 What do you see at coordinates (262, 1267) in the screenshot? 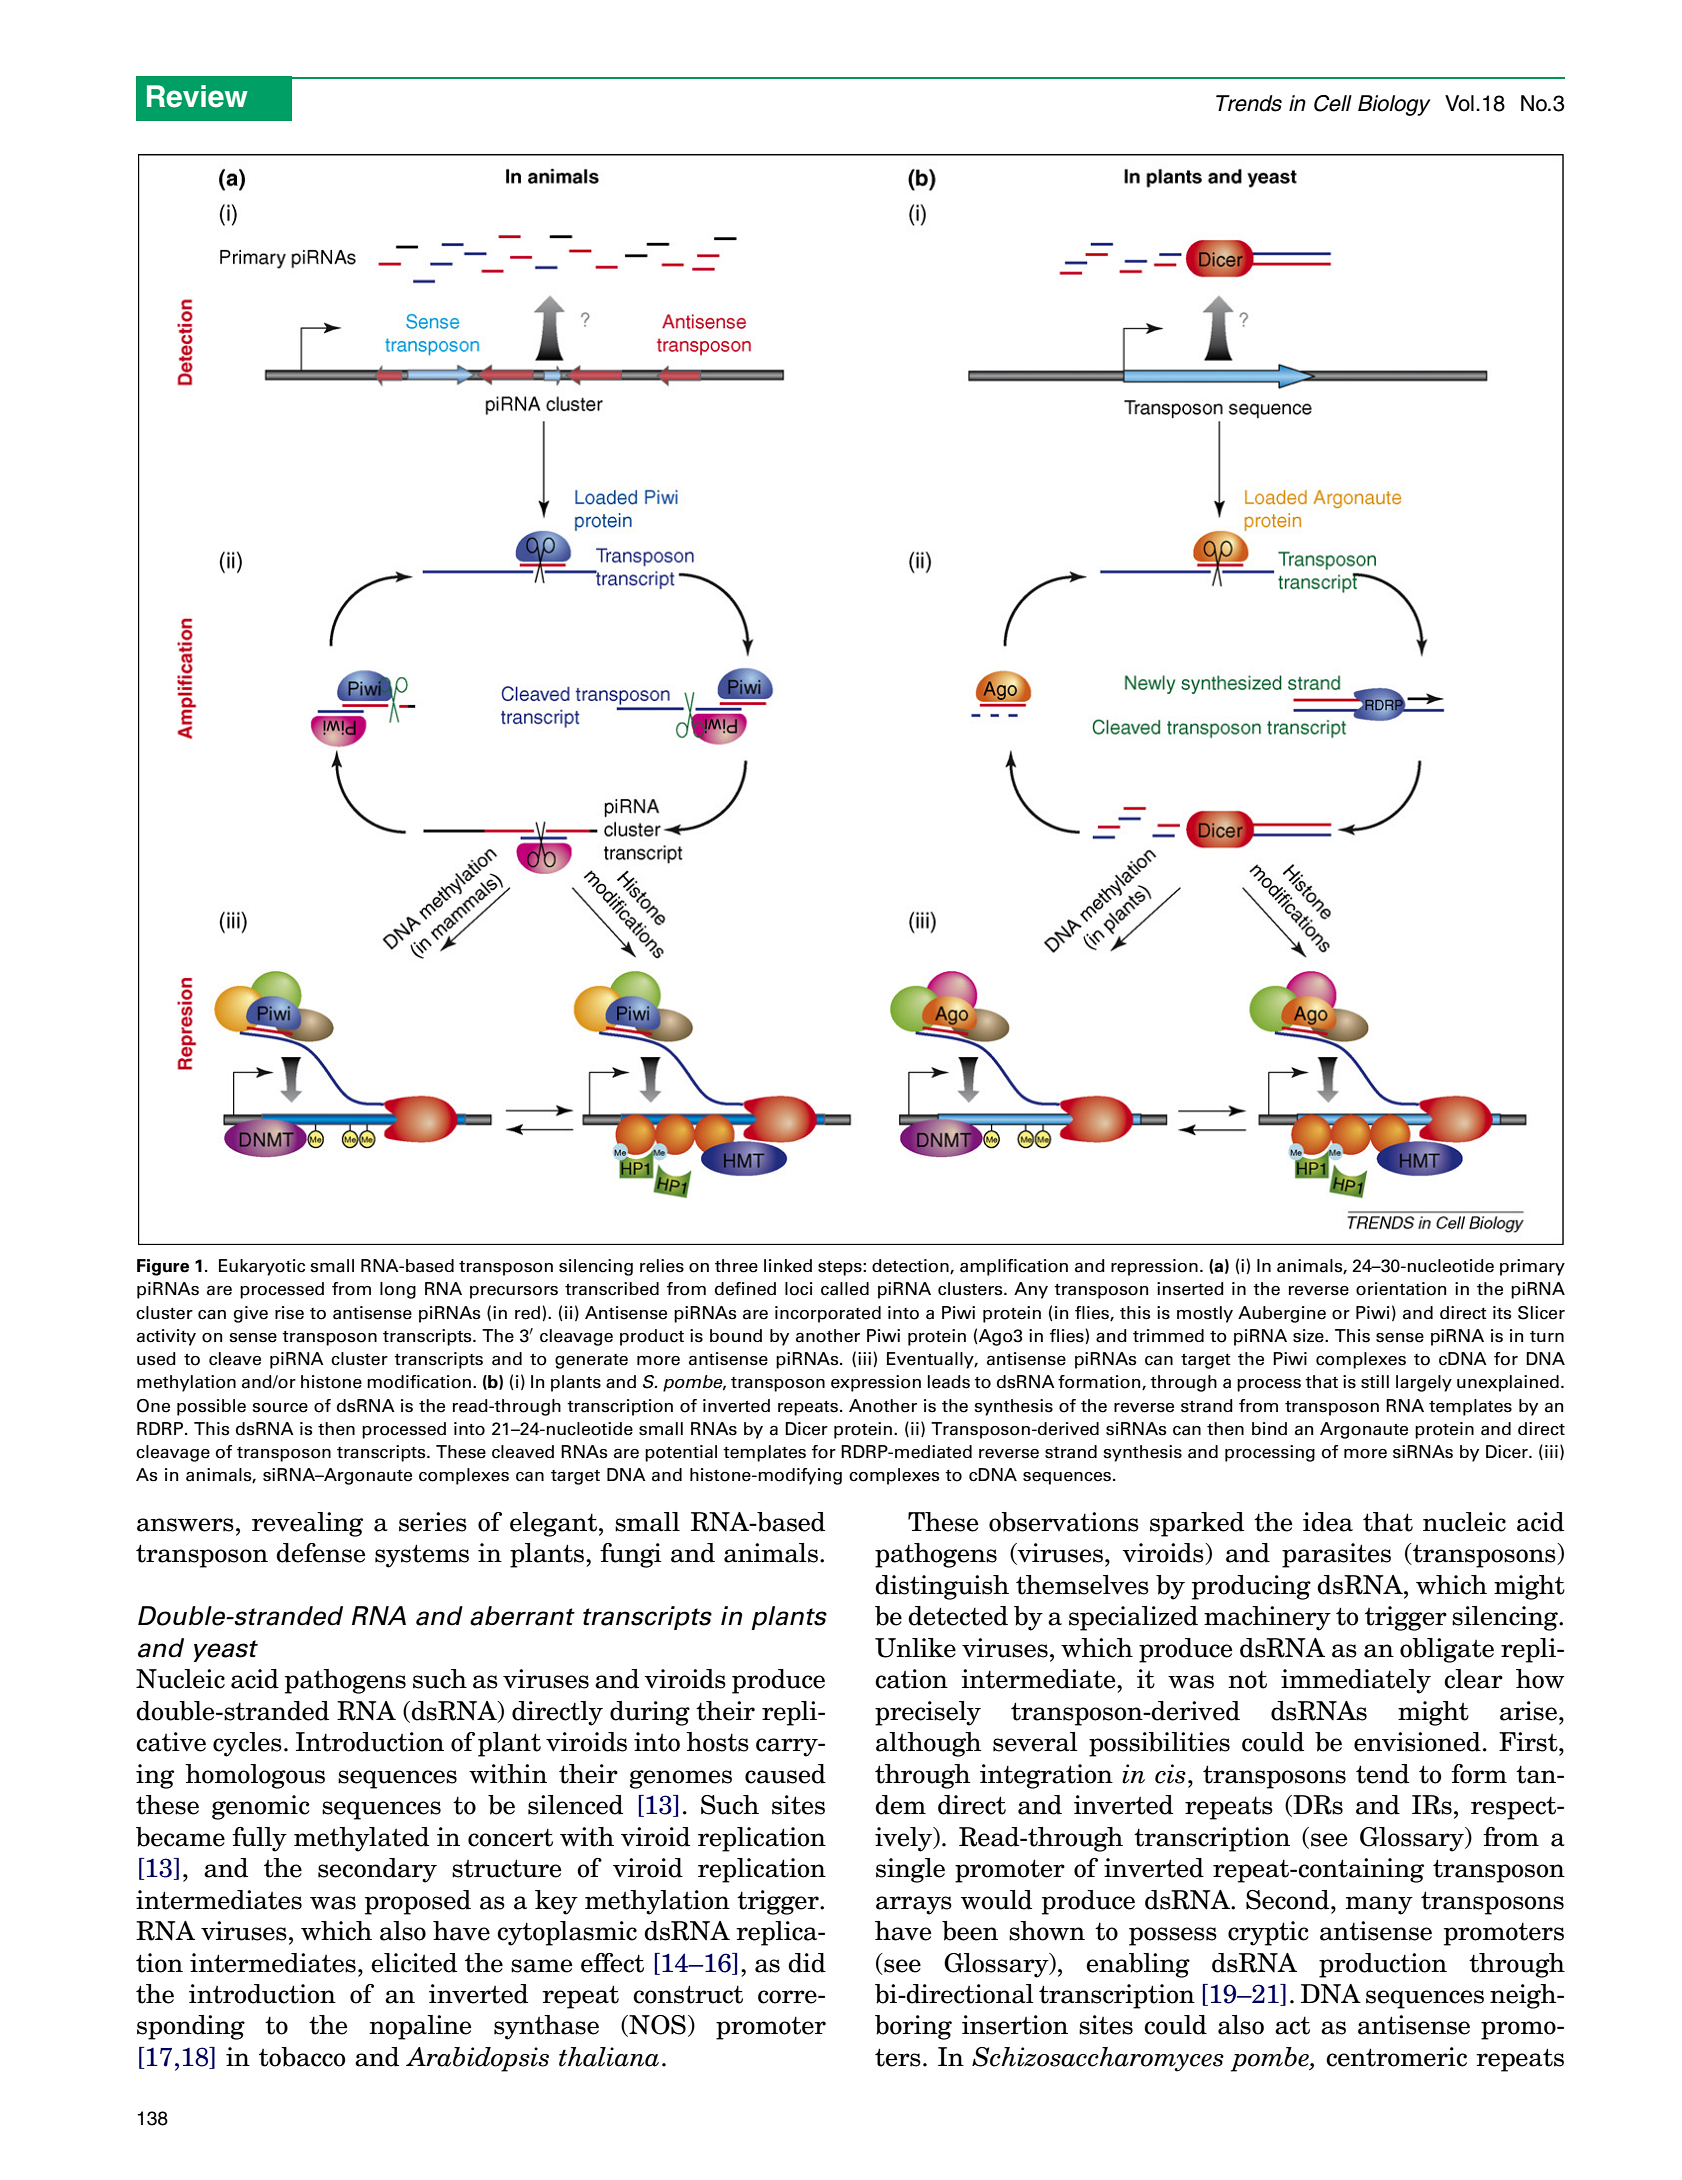
I see `Eukaryotic` at bounding box center [262, 1267].
